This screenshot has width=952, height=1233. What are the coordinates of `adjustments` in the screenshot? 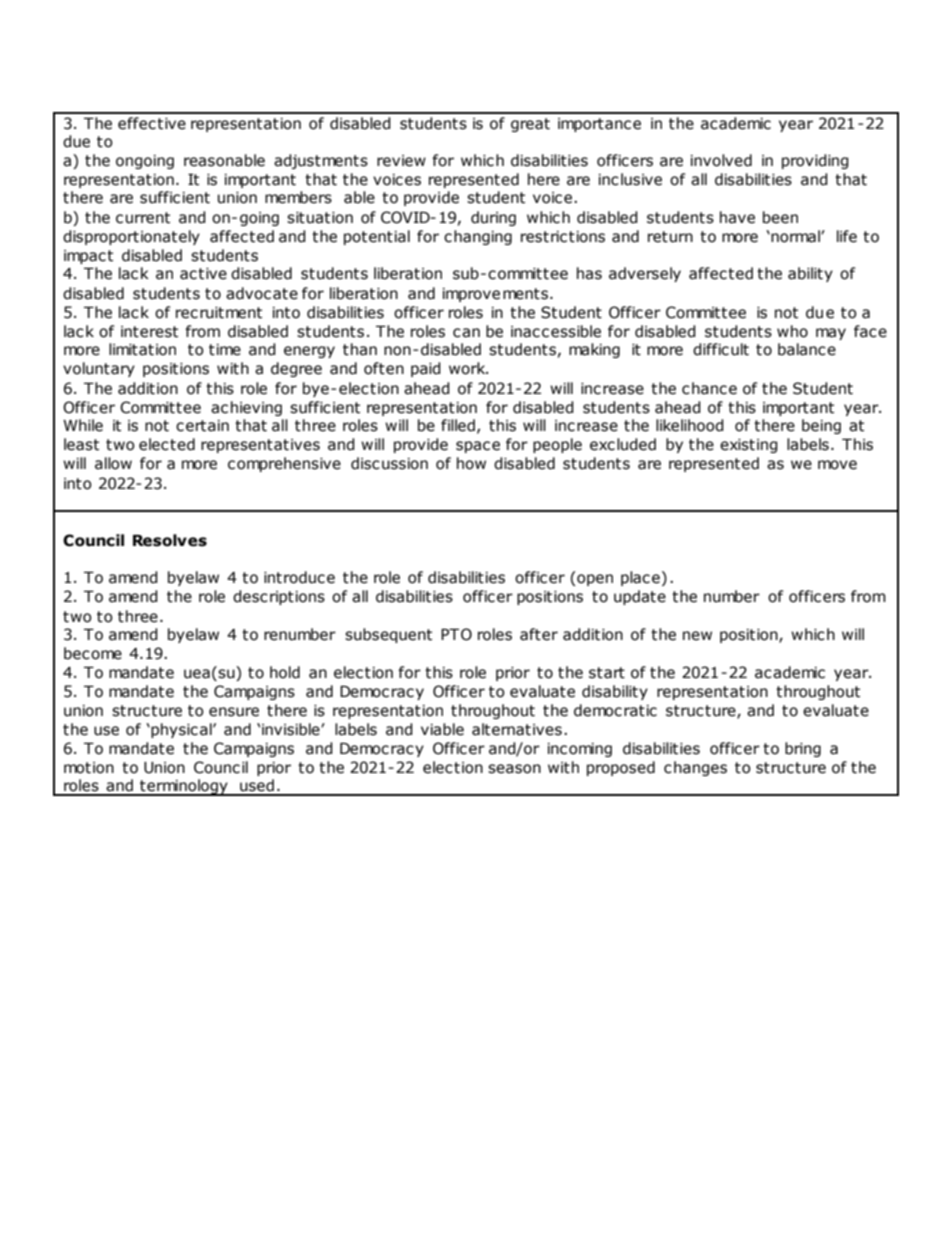 It's located at (321, 161).
